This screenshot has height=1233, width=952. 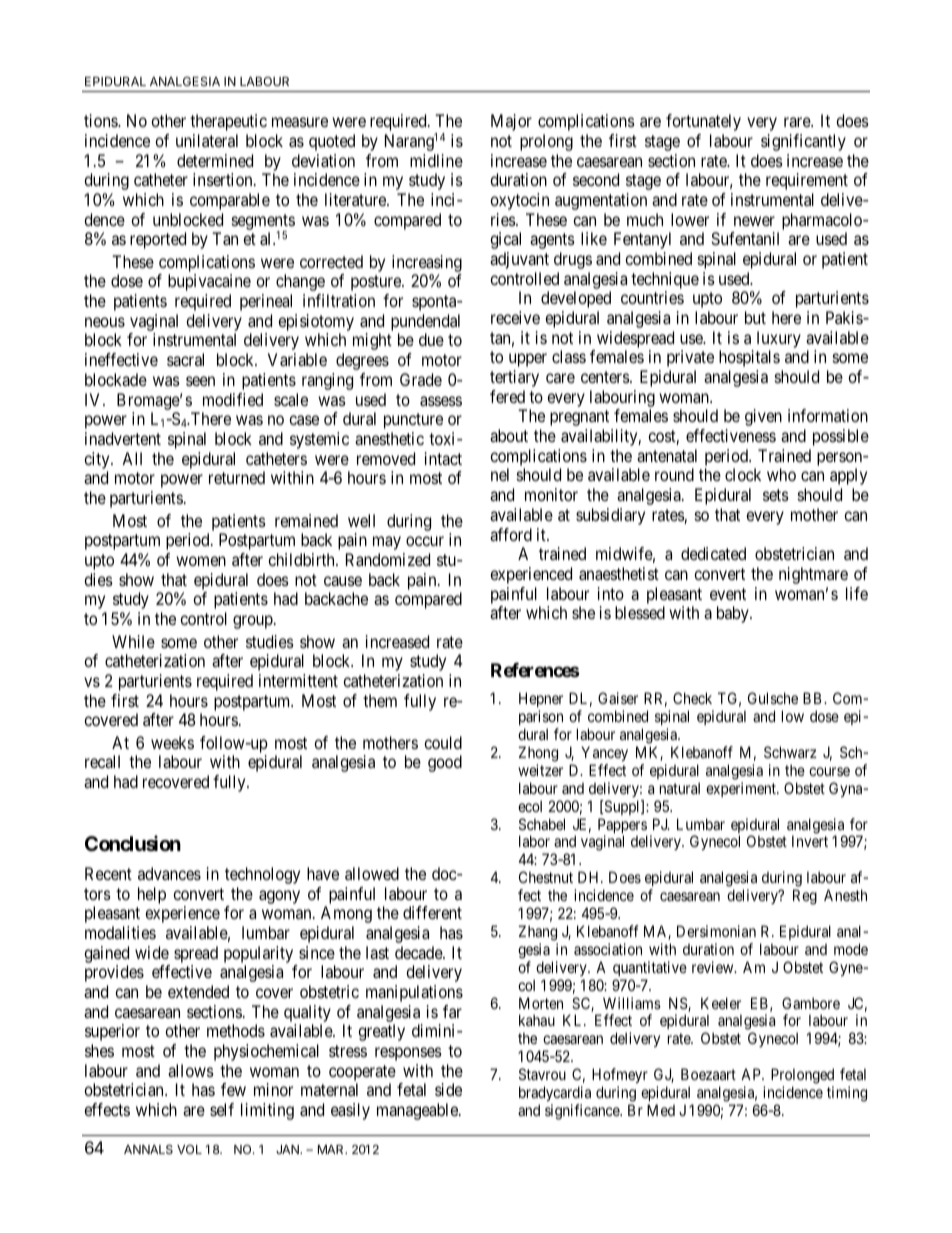 What do you see at coordinates (200, 381) in the screenshot?
I see `seen` at bounding box center [200, 381].
